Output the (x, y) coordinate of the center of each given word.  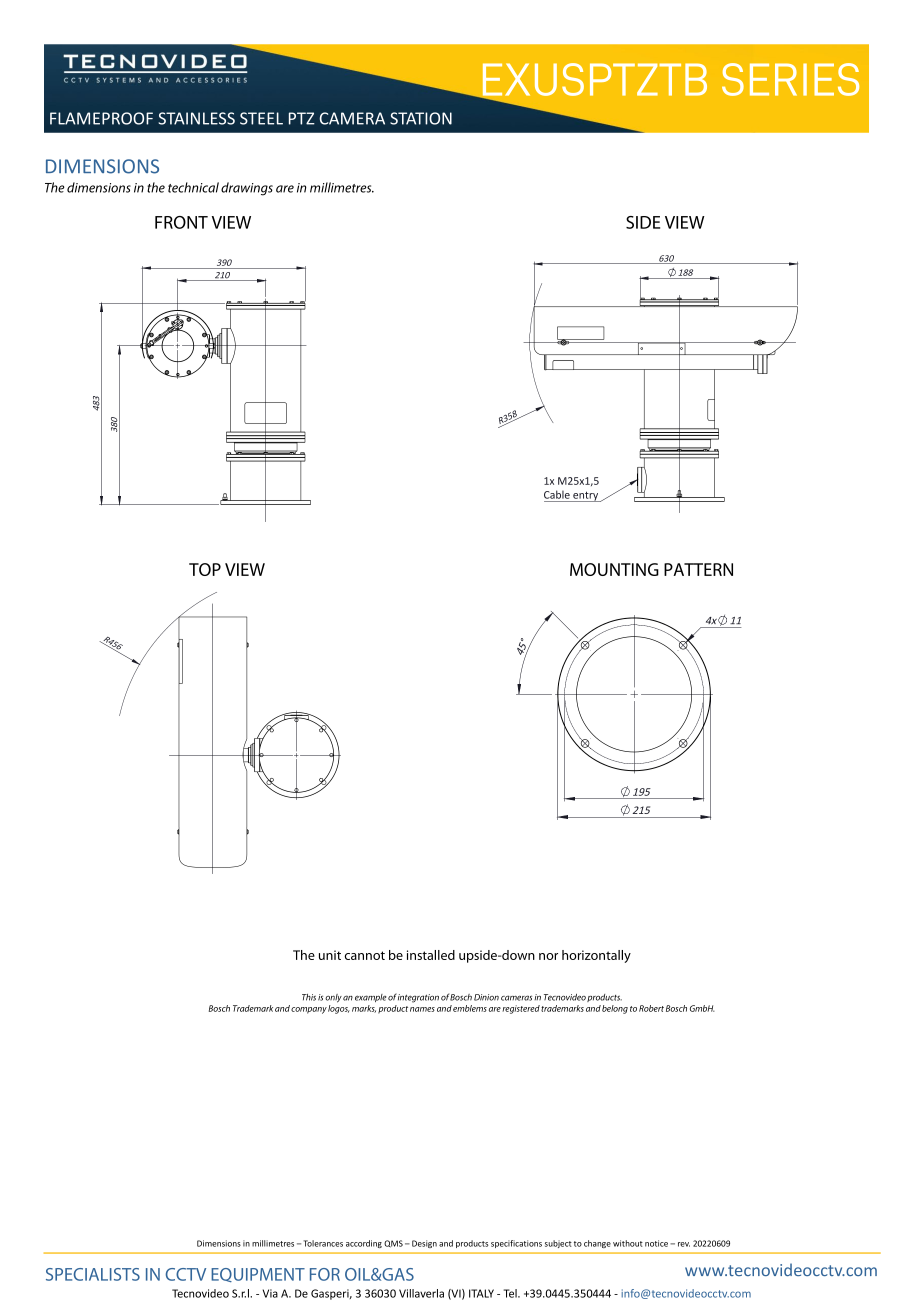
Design (424, 1244)
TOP (205, 569)
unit (330, 955)
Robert (651, 1008)
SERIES (790, 79)
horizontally (596, 956)
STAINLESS (196, 118)
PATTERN (698, 569)
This (309, 997)
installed (431, 955)
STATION (421, 118)
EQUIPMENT (258, 1275)
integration (418, 998)
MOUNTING (614, 569)
